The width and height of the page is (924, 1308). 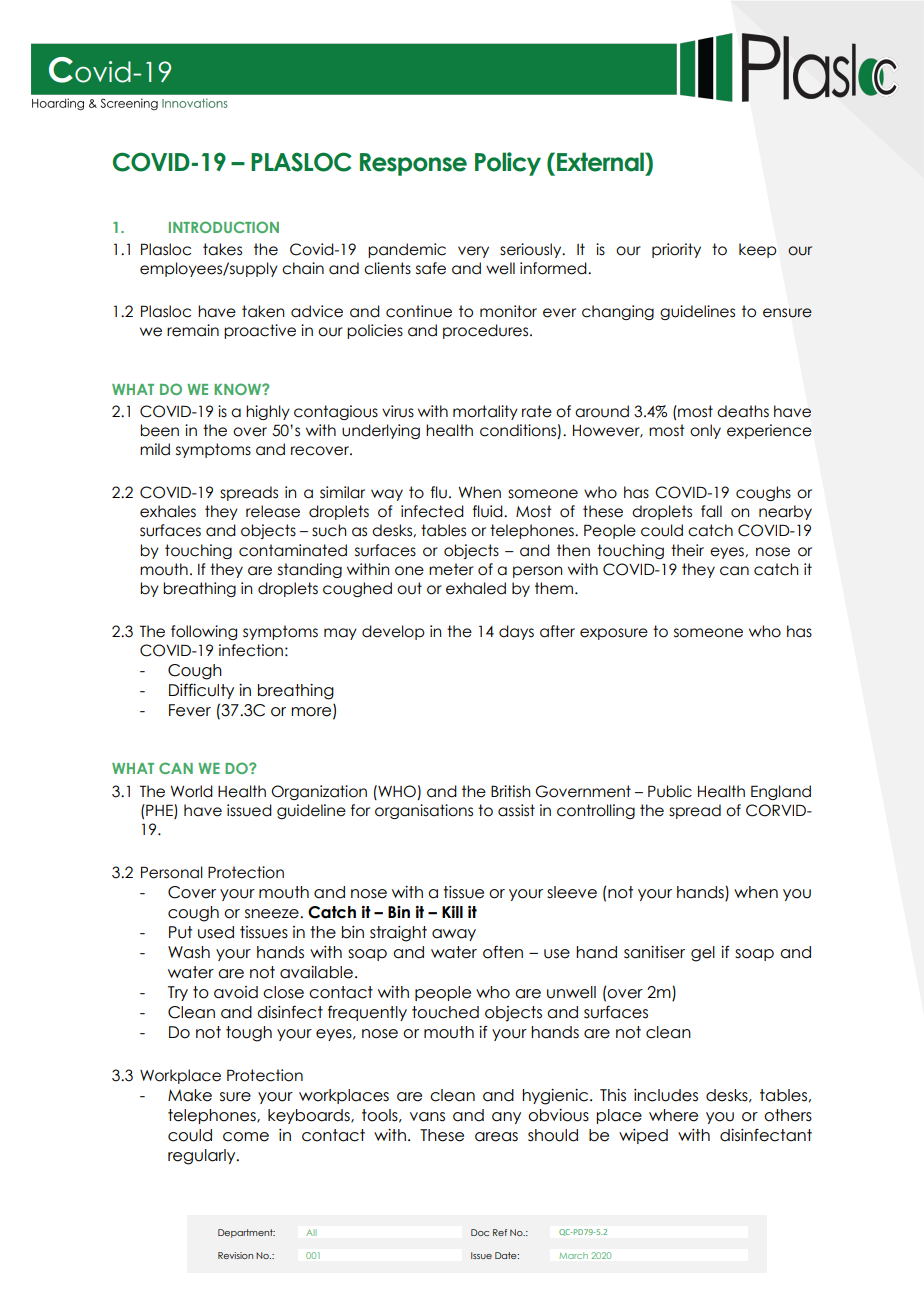 I want to click on Doc, so click(x=480, y=1232).
